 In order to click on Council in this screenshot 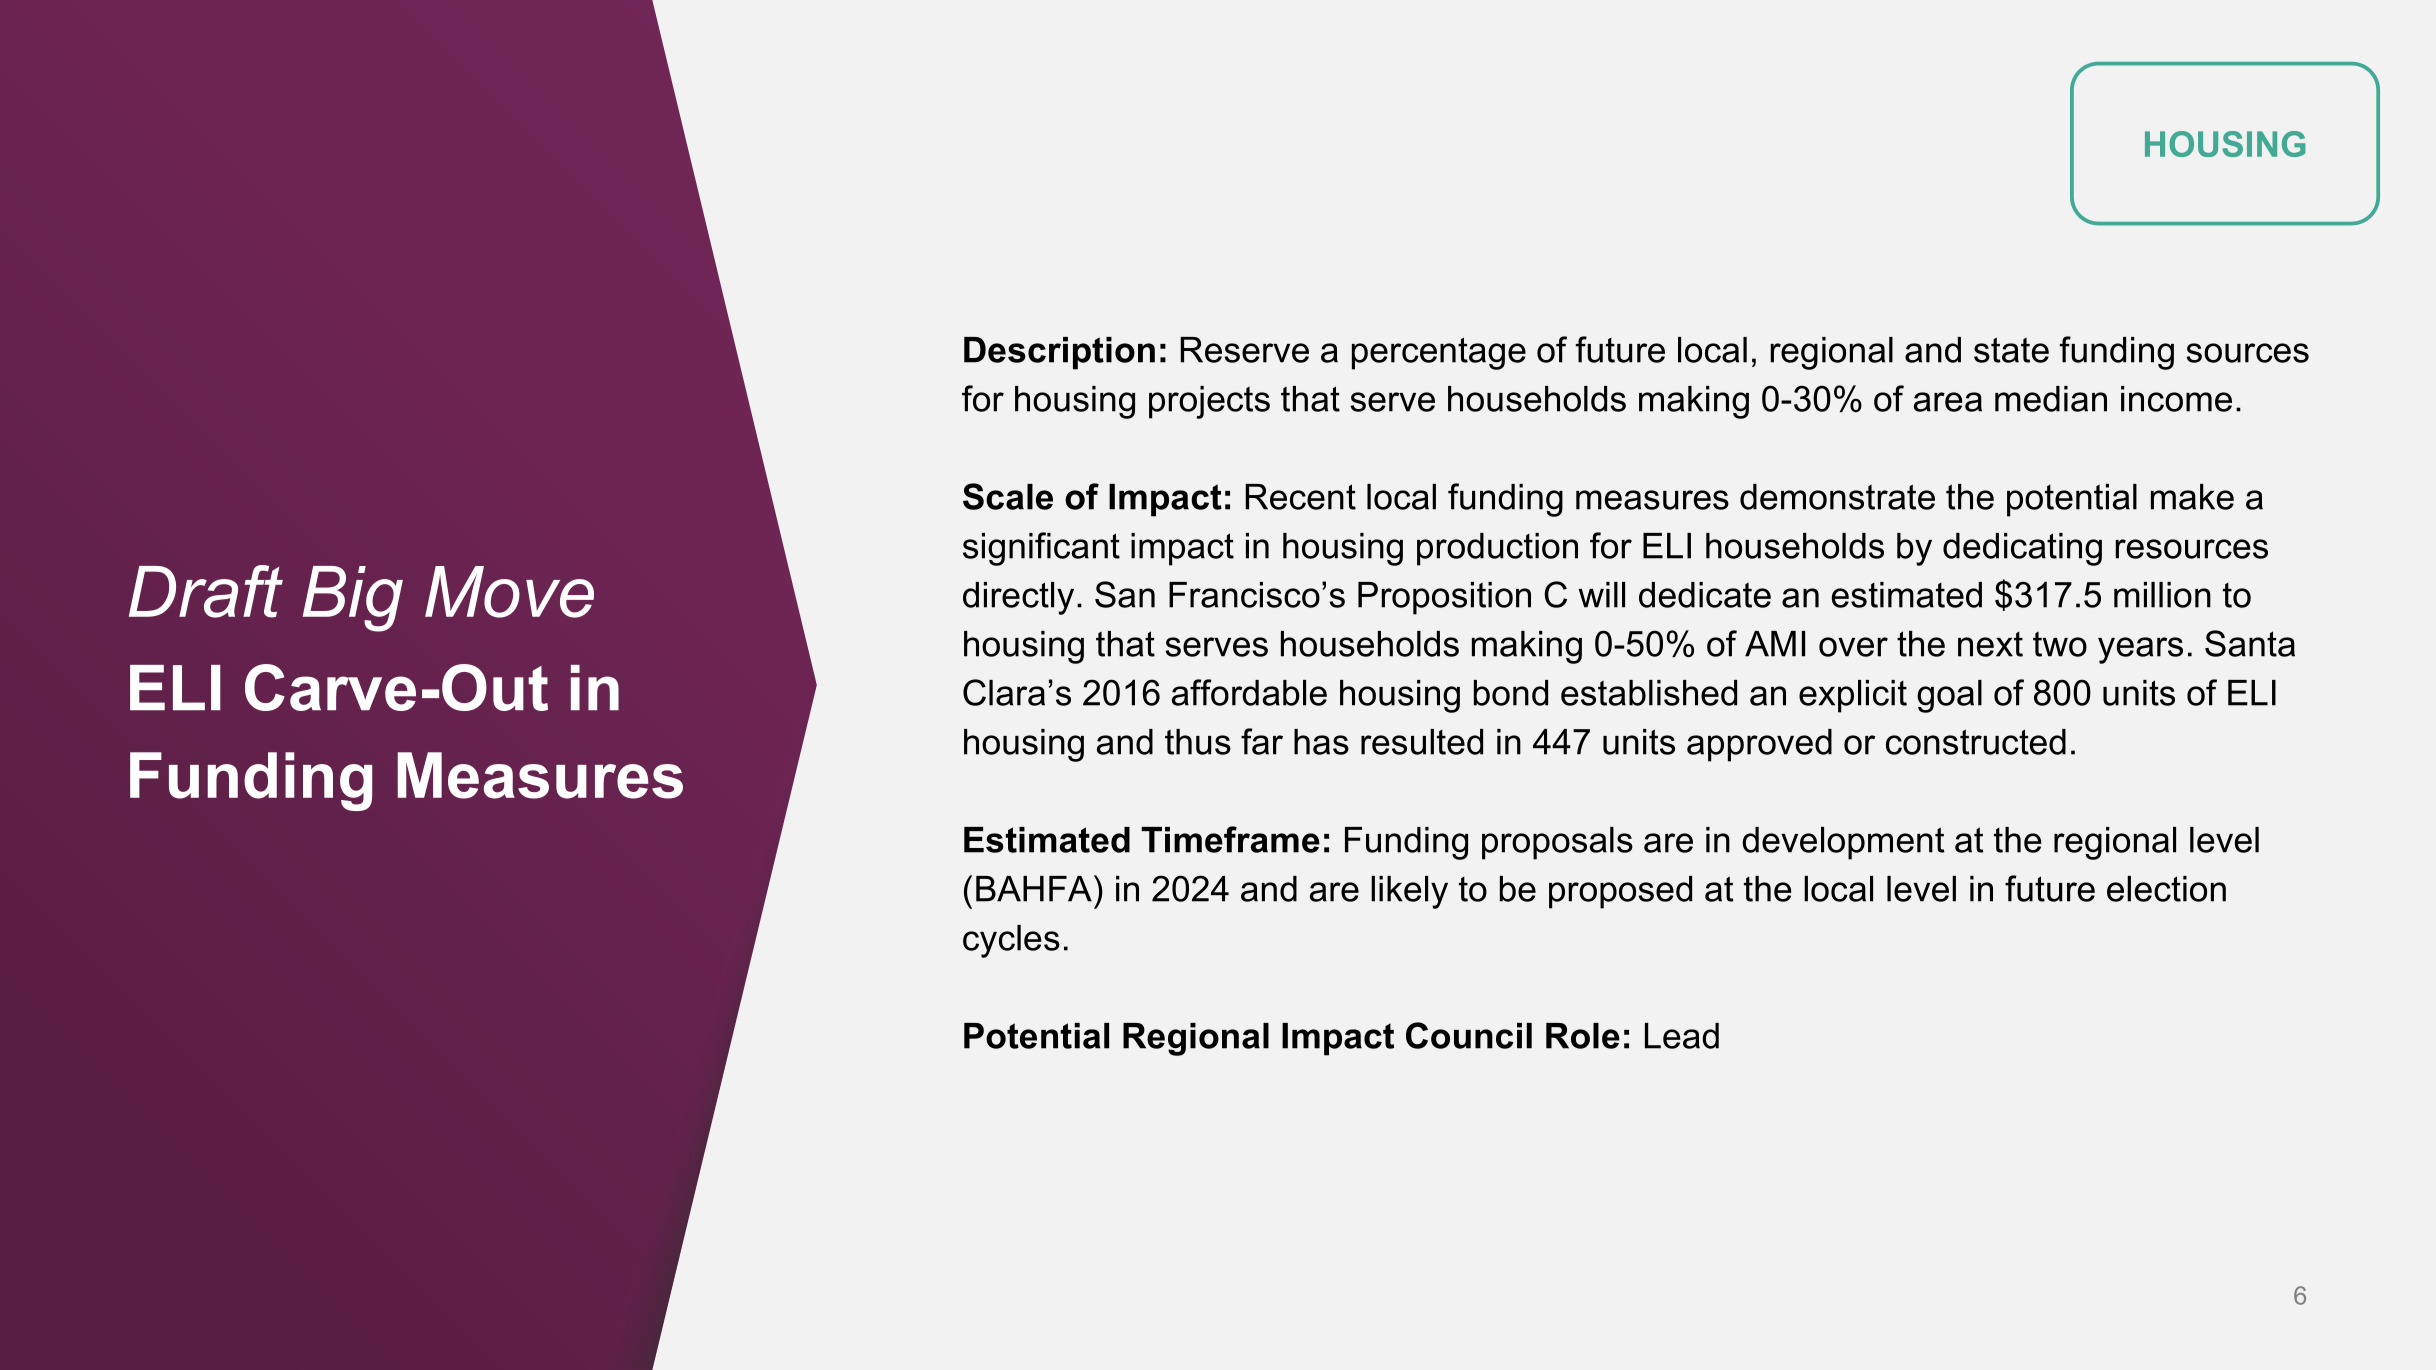, I will do `click(1469, 1035)`.
